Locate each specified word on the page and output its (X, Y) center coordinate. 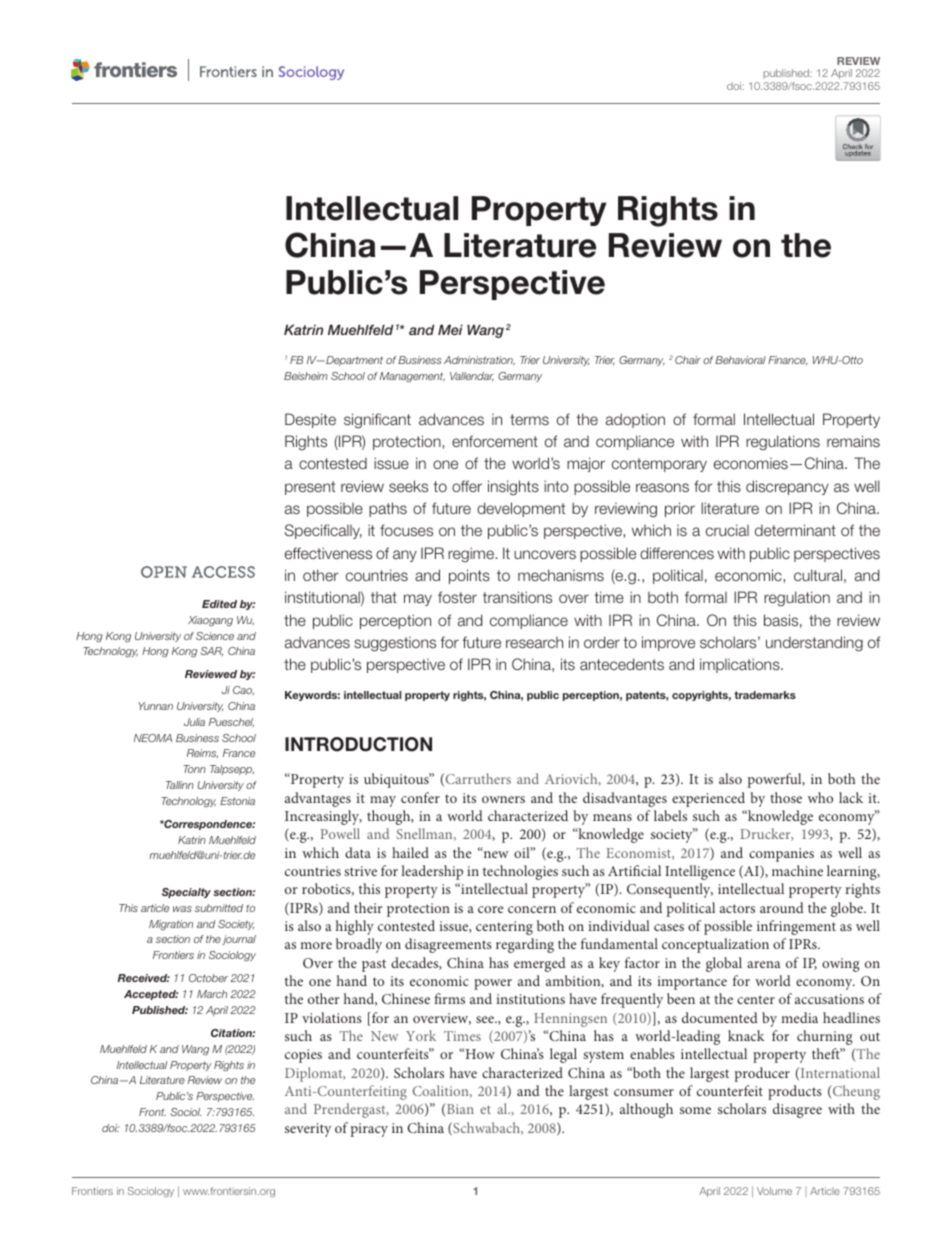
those (786, 797)
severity (308, 1130)
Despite (310, 420)
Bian (459, 1108)
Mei (450, 329)
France (239, 753)
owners (503, 799)
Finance (788, 360)
